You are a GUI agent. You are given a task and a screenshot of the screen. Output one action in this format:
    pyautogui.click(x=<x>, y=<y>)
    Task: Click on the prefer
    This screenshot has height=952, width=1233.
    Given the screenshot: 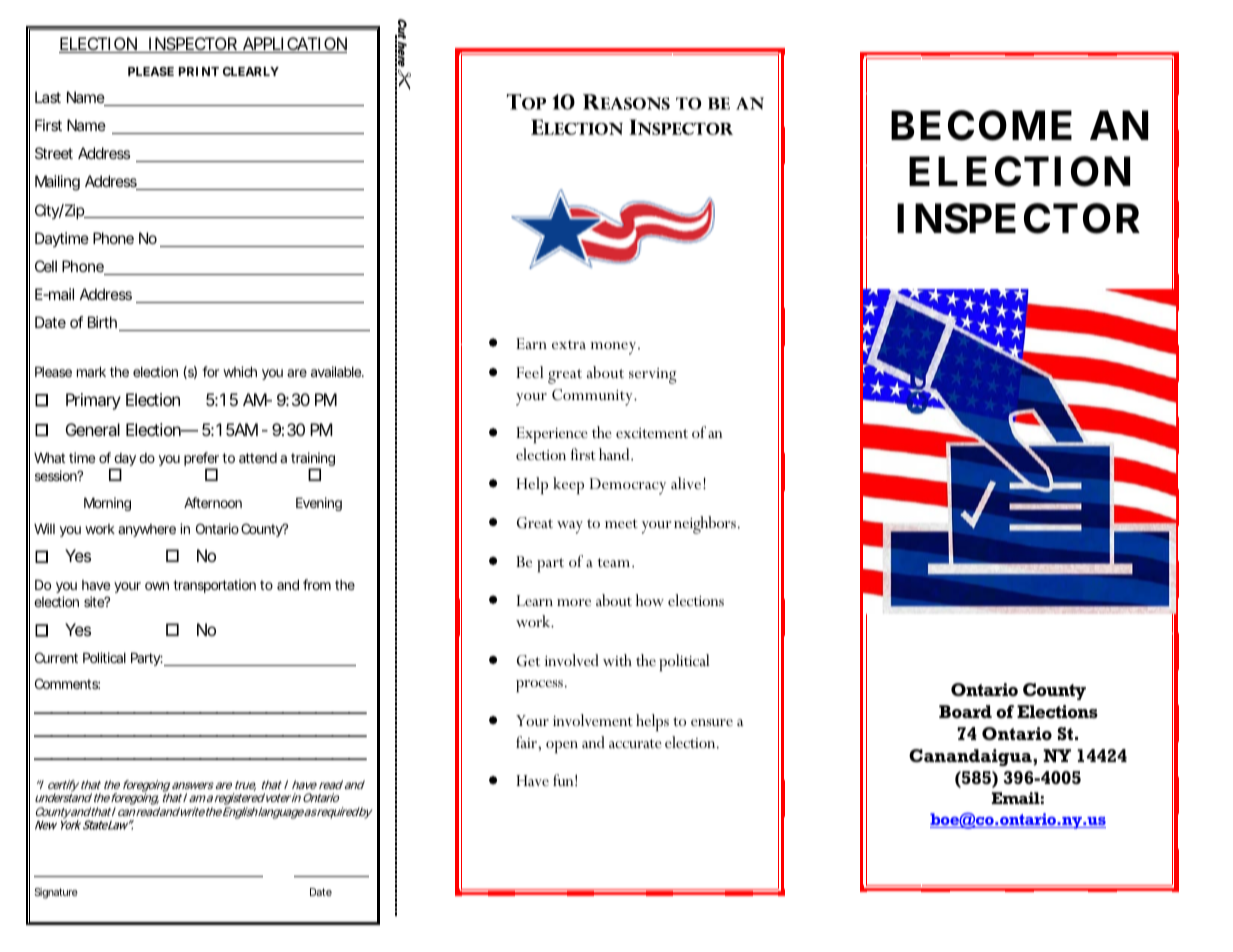 What is the action you would take?
    pyautogui.click(x=201, y=460)
